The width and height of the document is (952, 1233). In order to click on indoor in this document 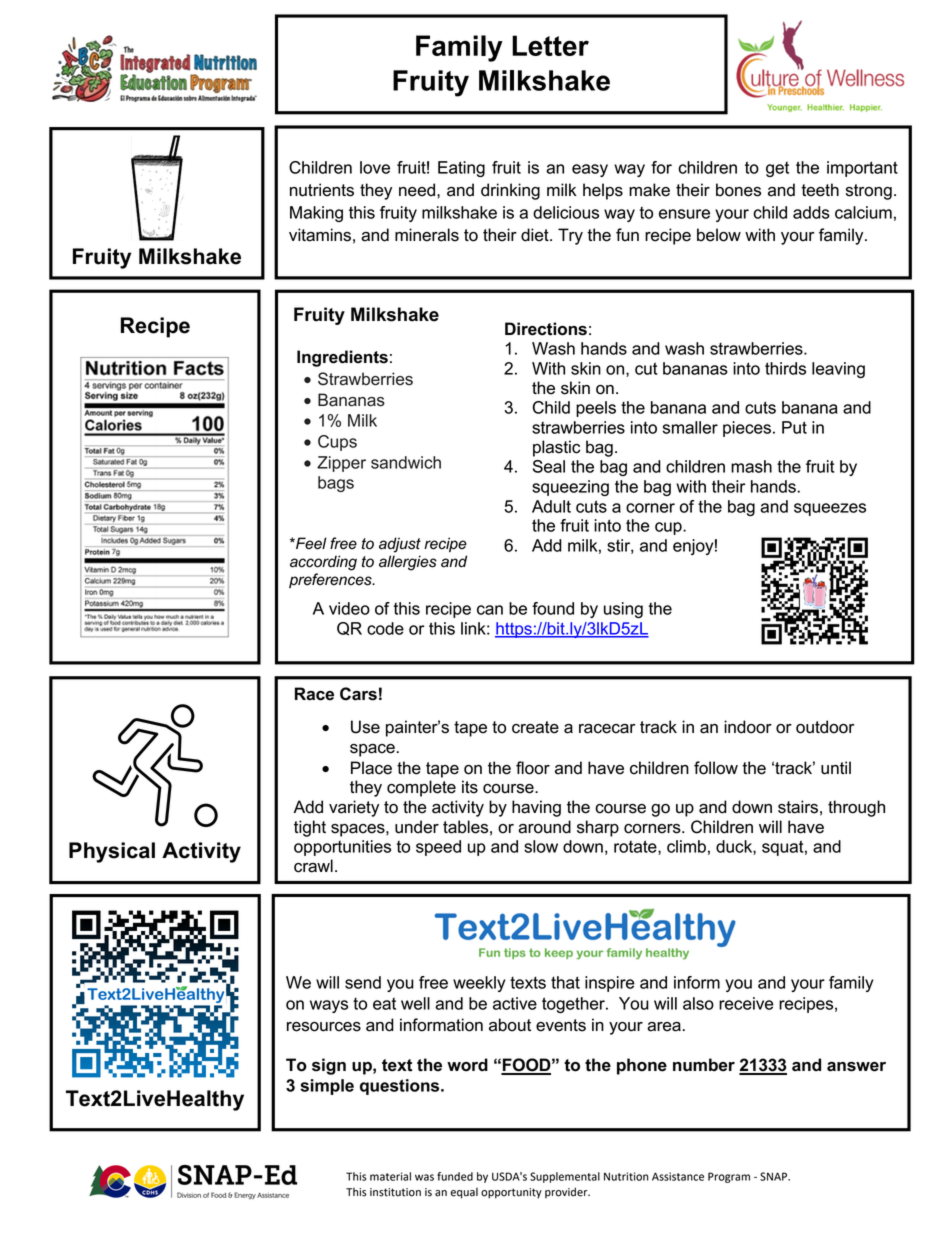, I will do `click(748, 727)`.
